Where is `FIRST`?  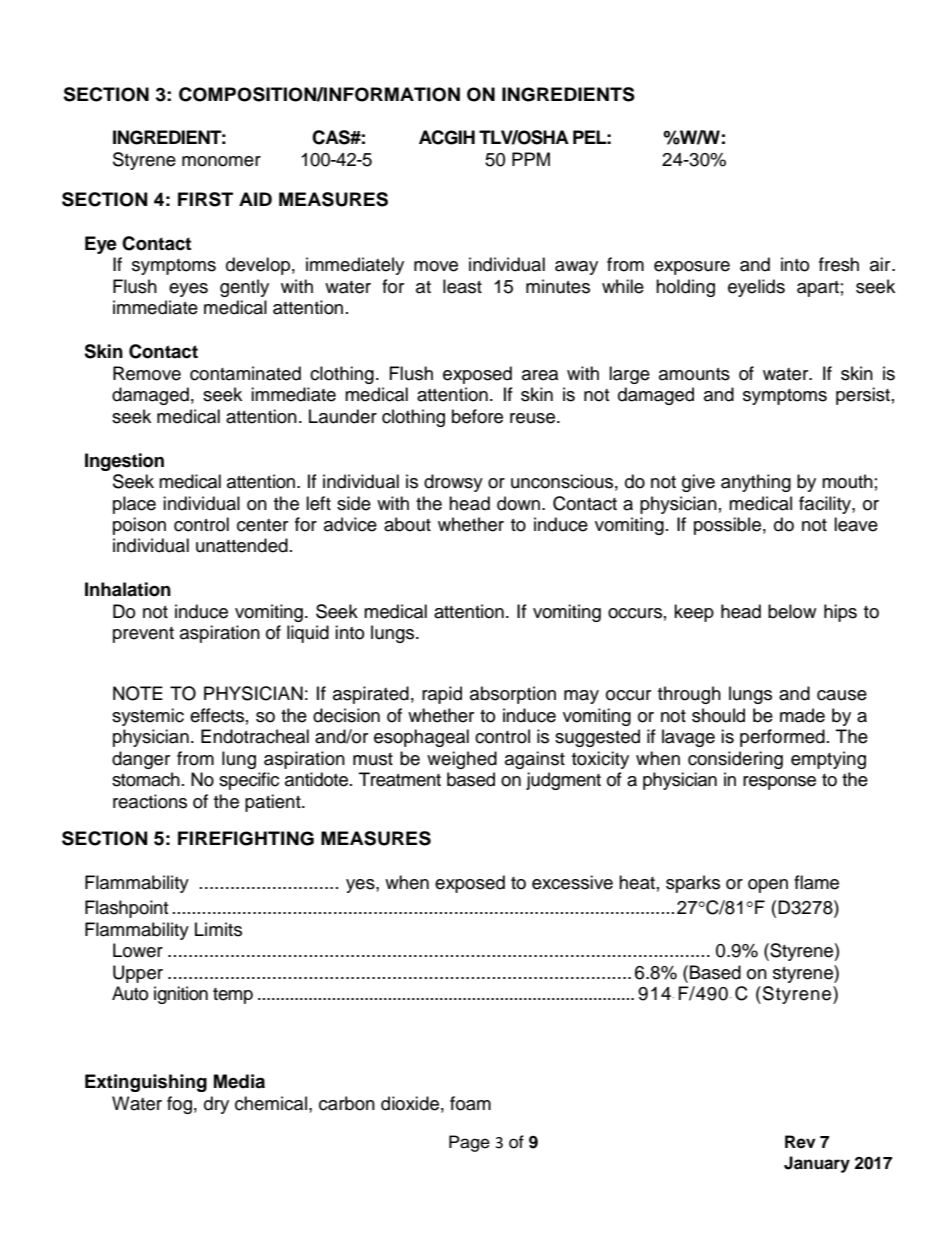
FIRST is located at coordinates (205, 199).
